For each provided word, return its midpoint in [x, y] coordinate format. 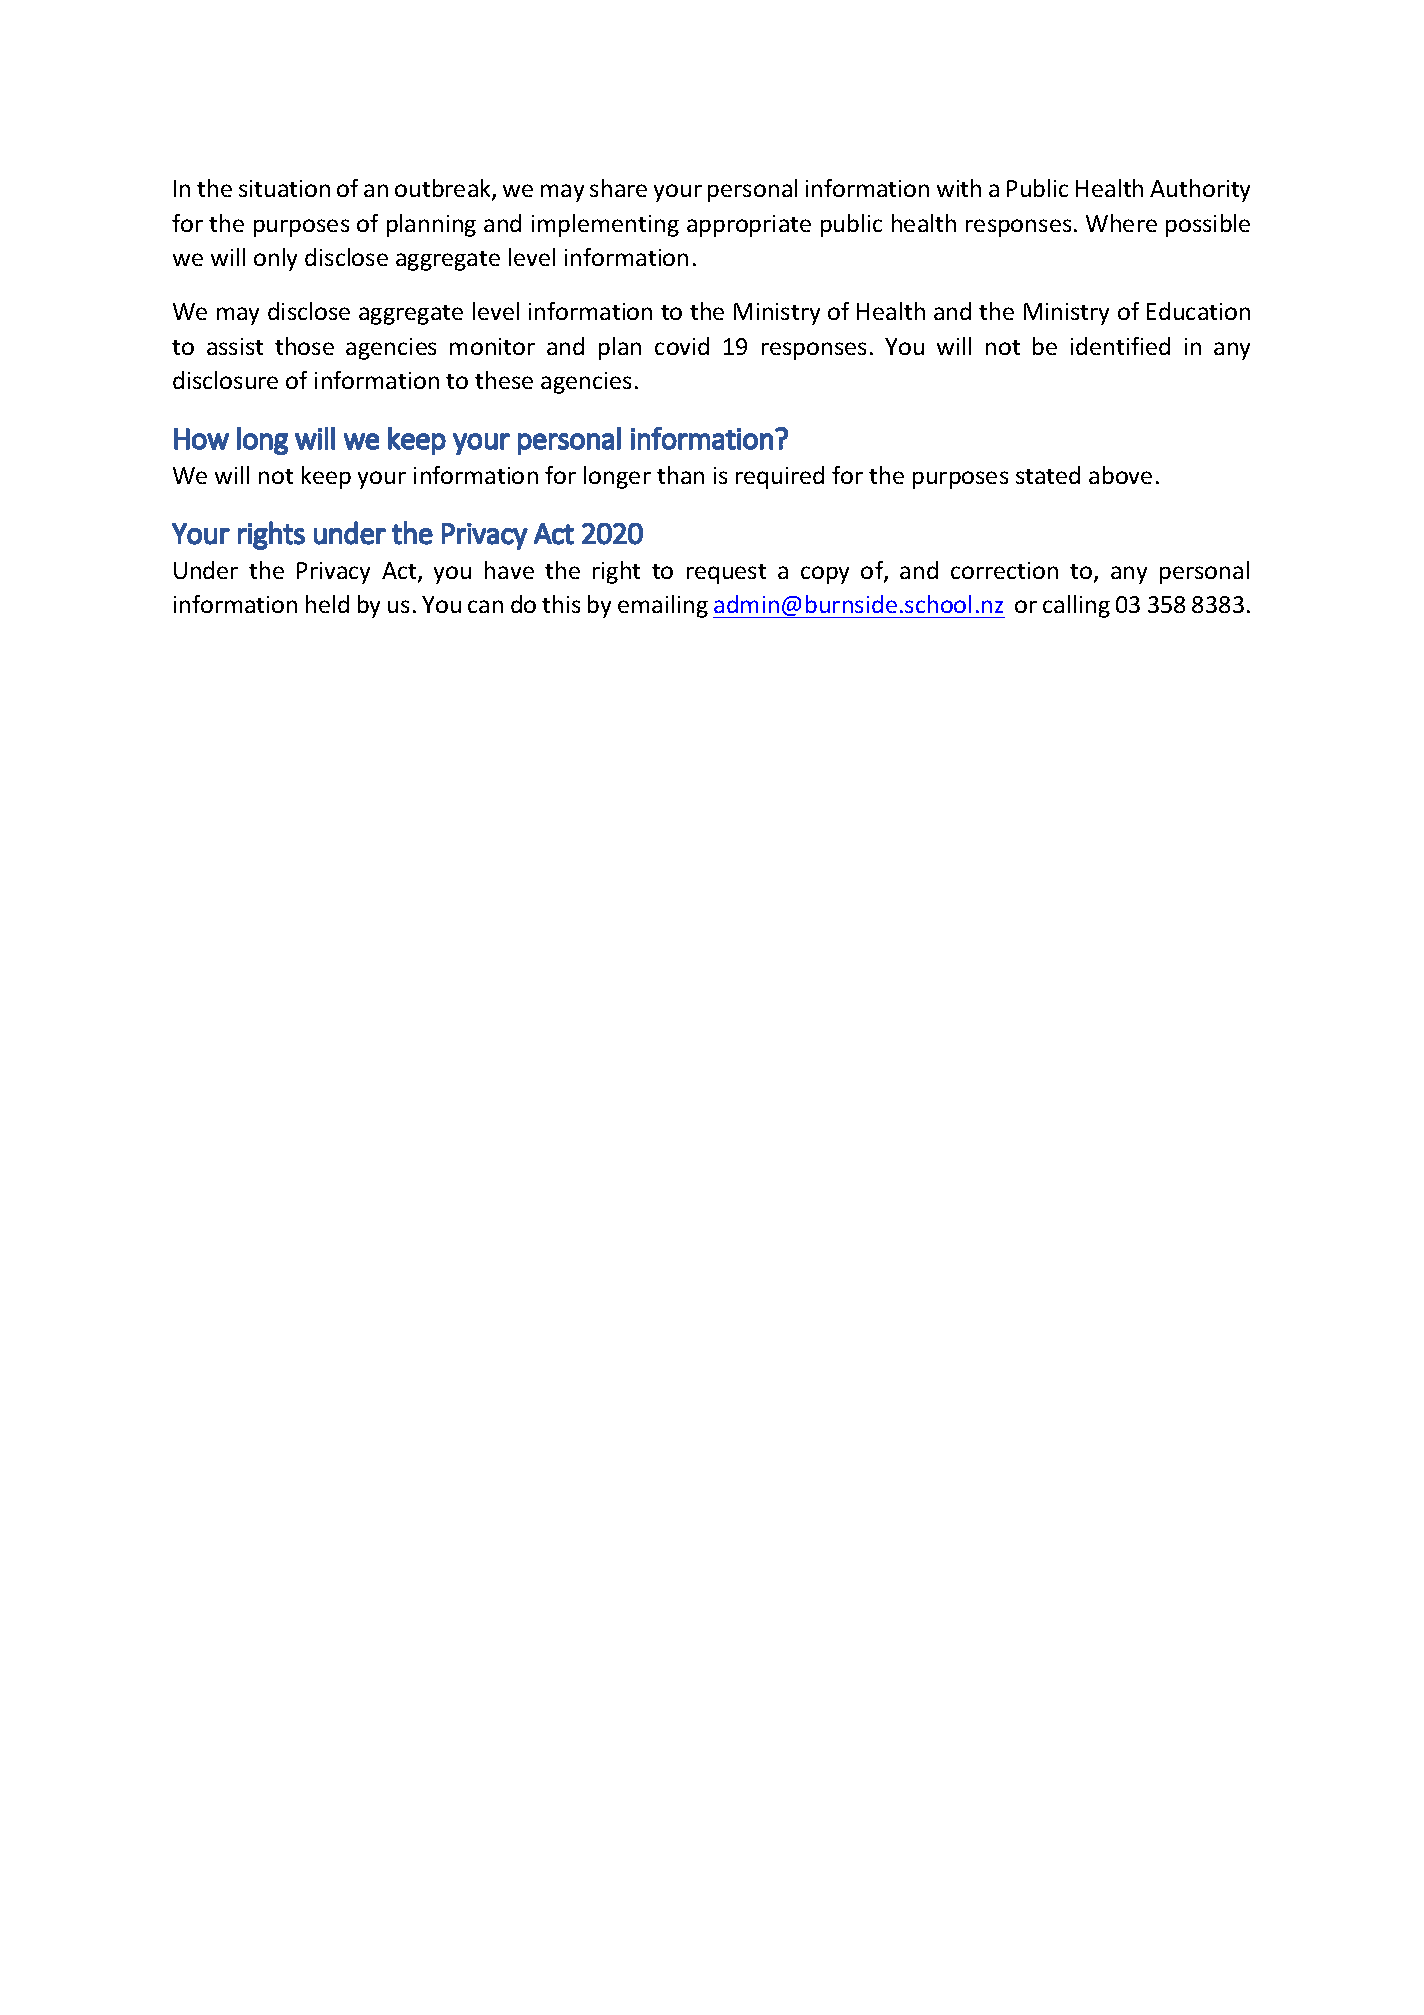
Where [1121, 223]
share [618, 188]
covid [682, 346]
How [201, 439]
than [680, 475]
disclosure [225, 380]
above [1120, 475]
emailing [663, 606]
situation [284, 188]
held [327, 604]
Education [1198, 311]
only [275, 259]
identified [1120, 346]
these [504, 380]
